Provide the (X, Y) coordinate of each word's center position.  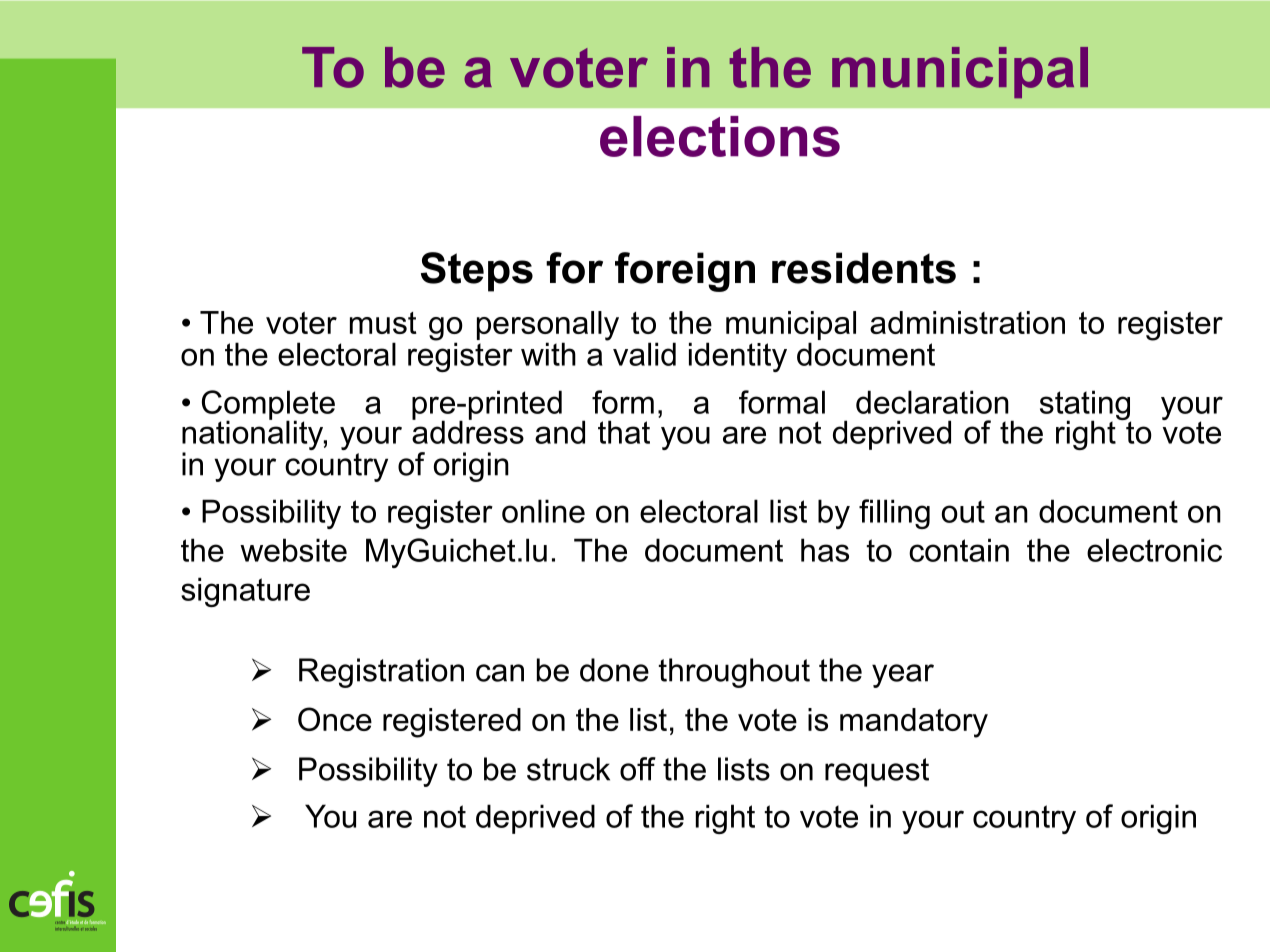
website (293, 550)
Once (335, 719)
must (383, 323)
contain (959, 550)
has (825, 550)
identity (738, 357)
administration (967, 322)
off (638, 769)
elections (720, 136)
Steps (477, 272)
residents (864, 268)
